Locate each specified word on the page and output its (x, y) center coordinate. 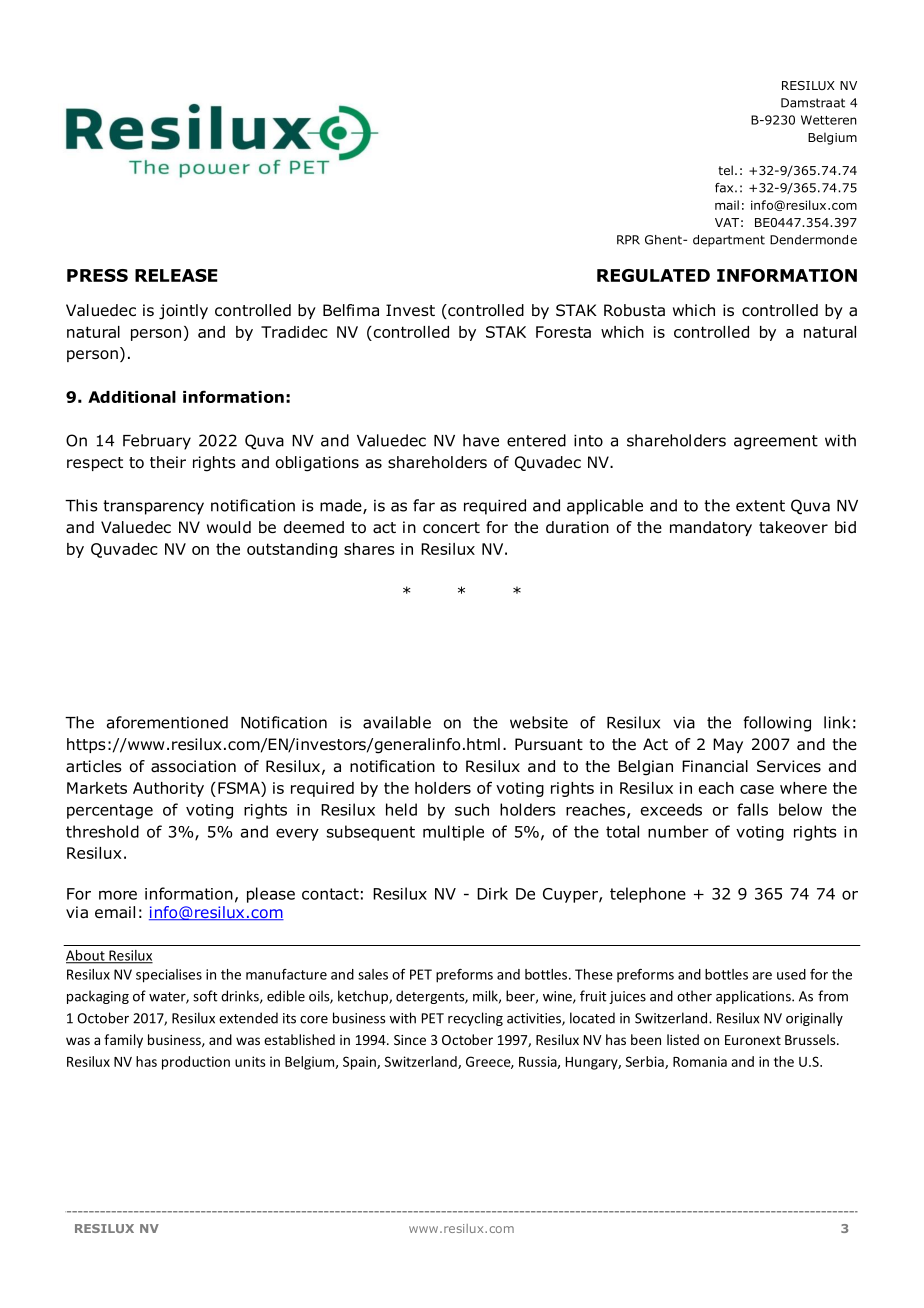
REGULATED (653, 275)
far (424, 505)
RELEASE (176, 275)
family (123, 1041)
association (193, 766)
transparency (153, 507)
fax (725, 188)
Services (789, 766)
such (472, 809)
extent (760, 506)
